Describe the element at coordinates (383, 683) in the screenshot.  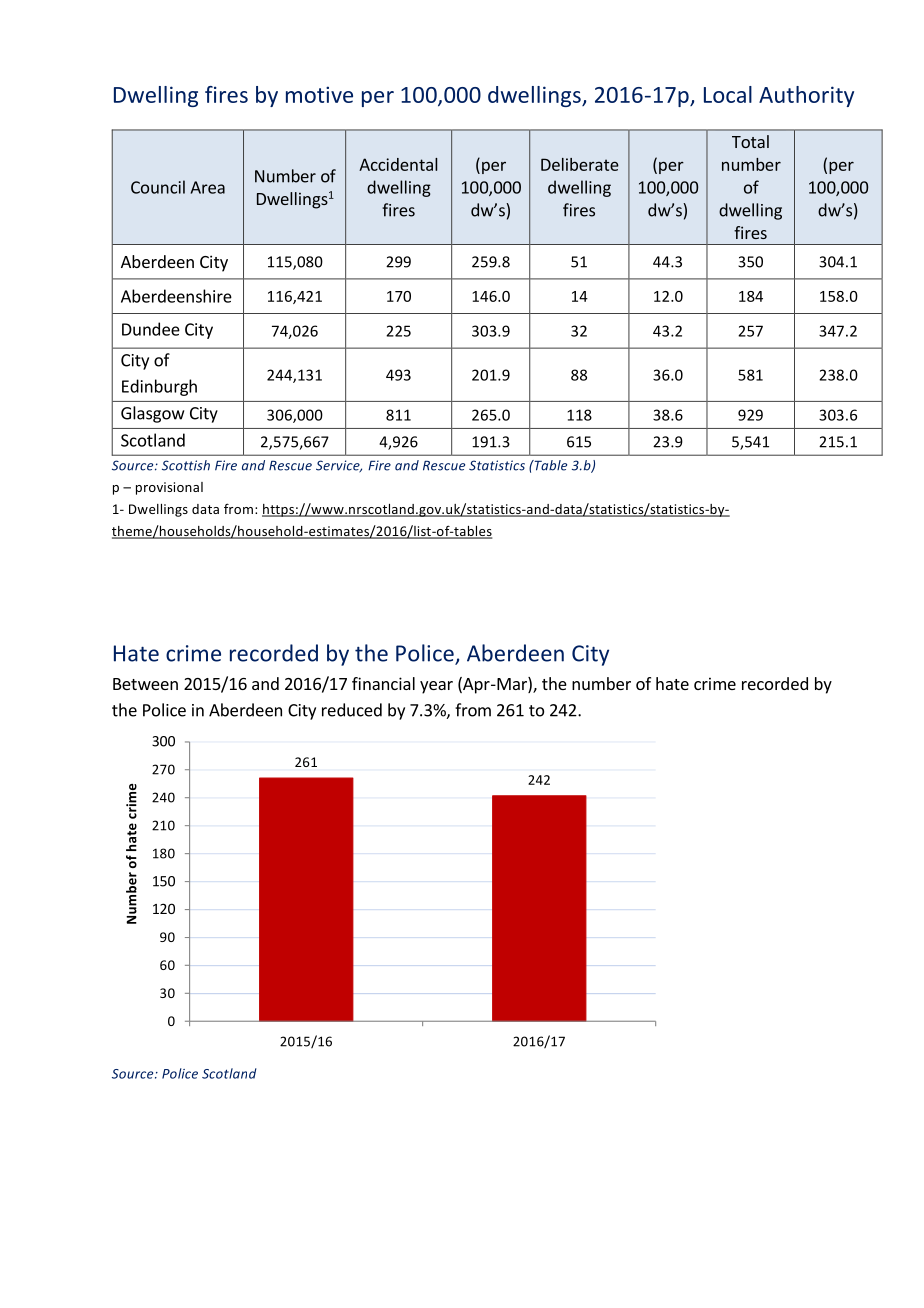
I see `financial` at that location.
